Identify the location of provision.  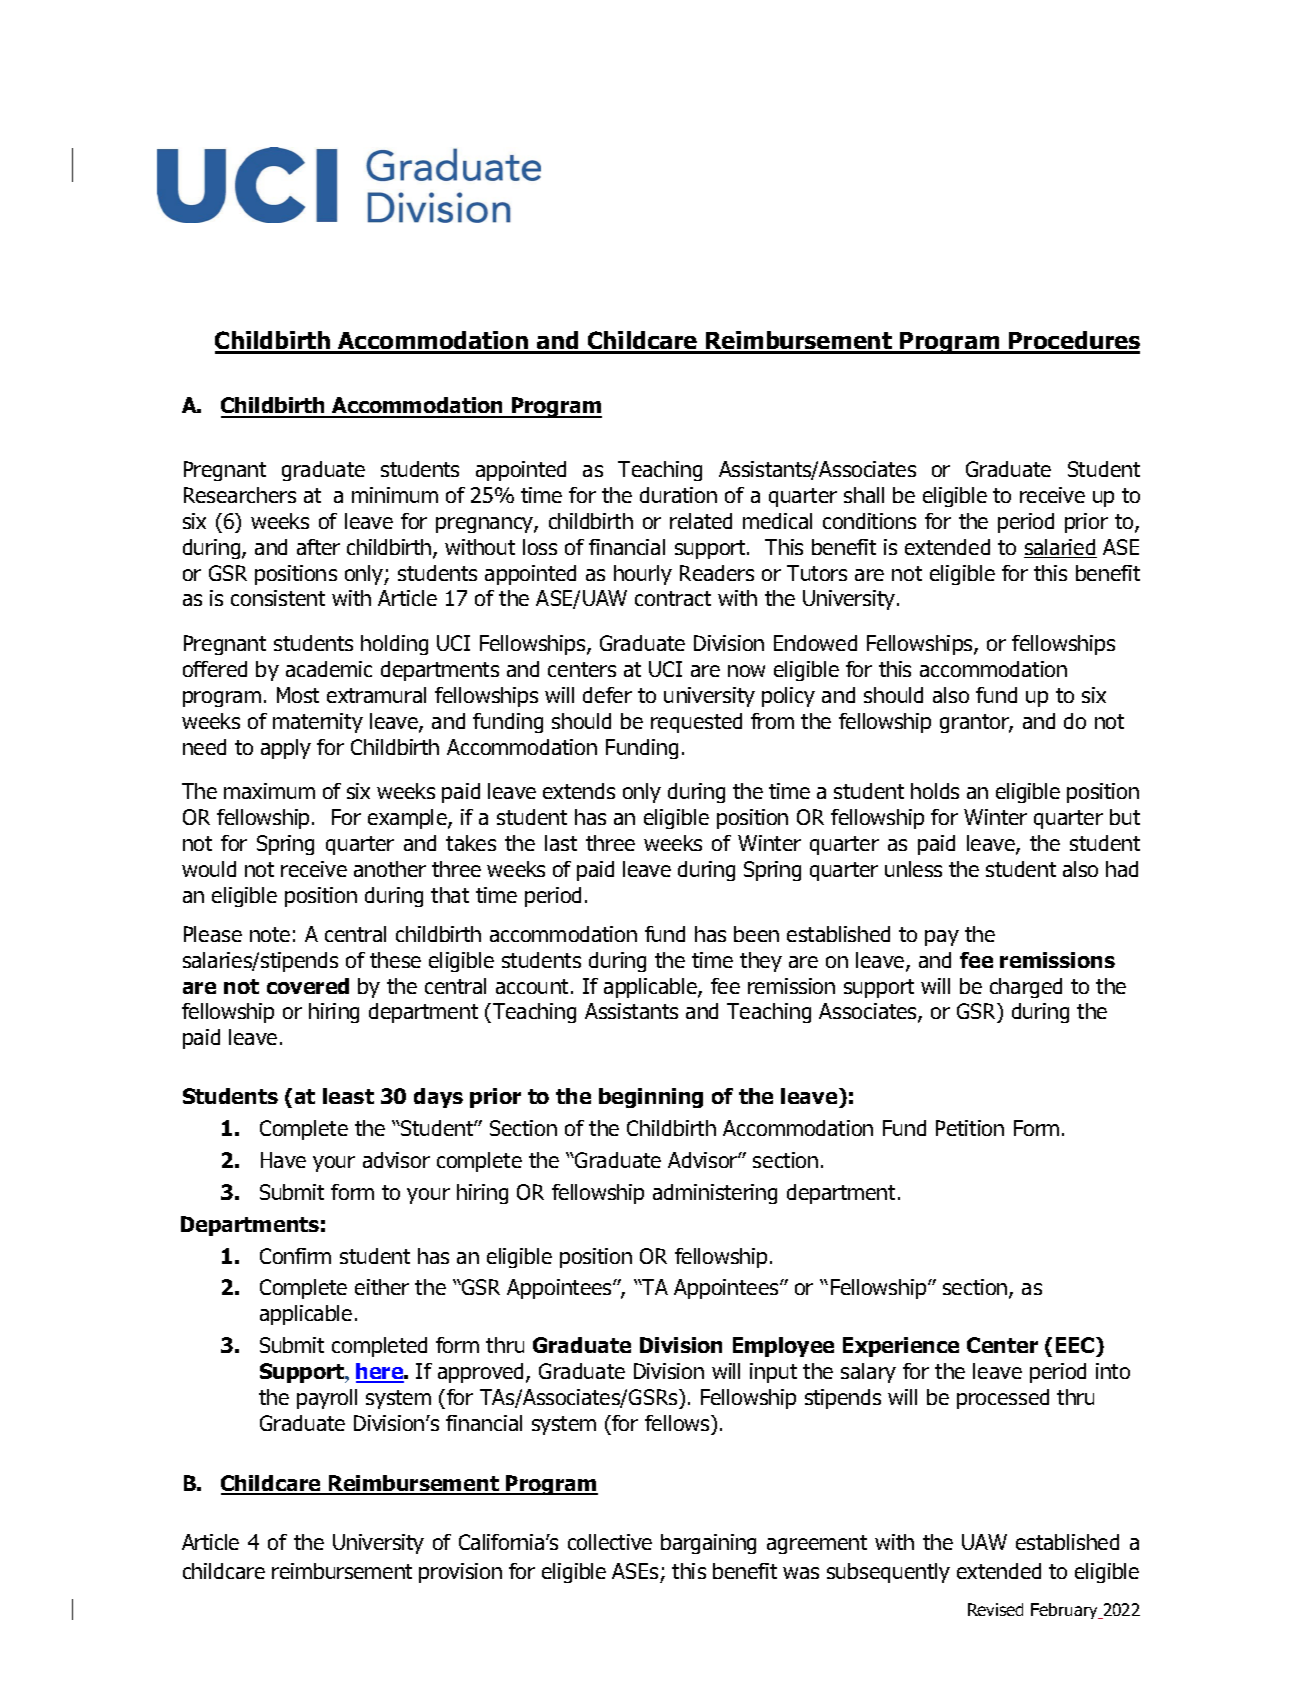
(460, 1573).
